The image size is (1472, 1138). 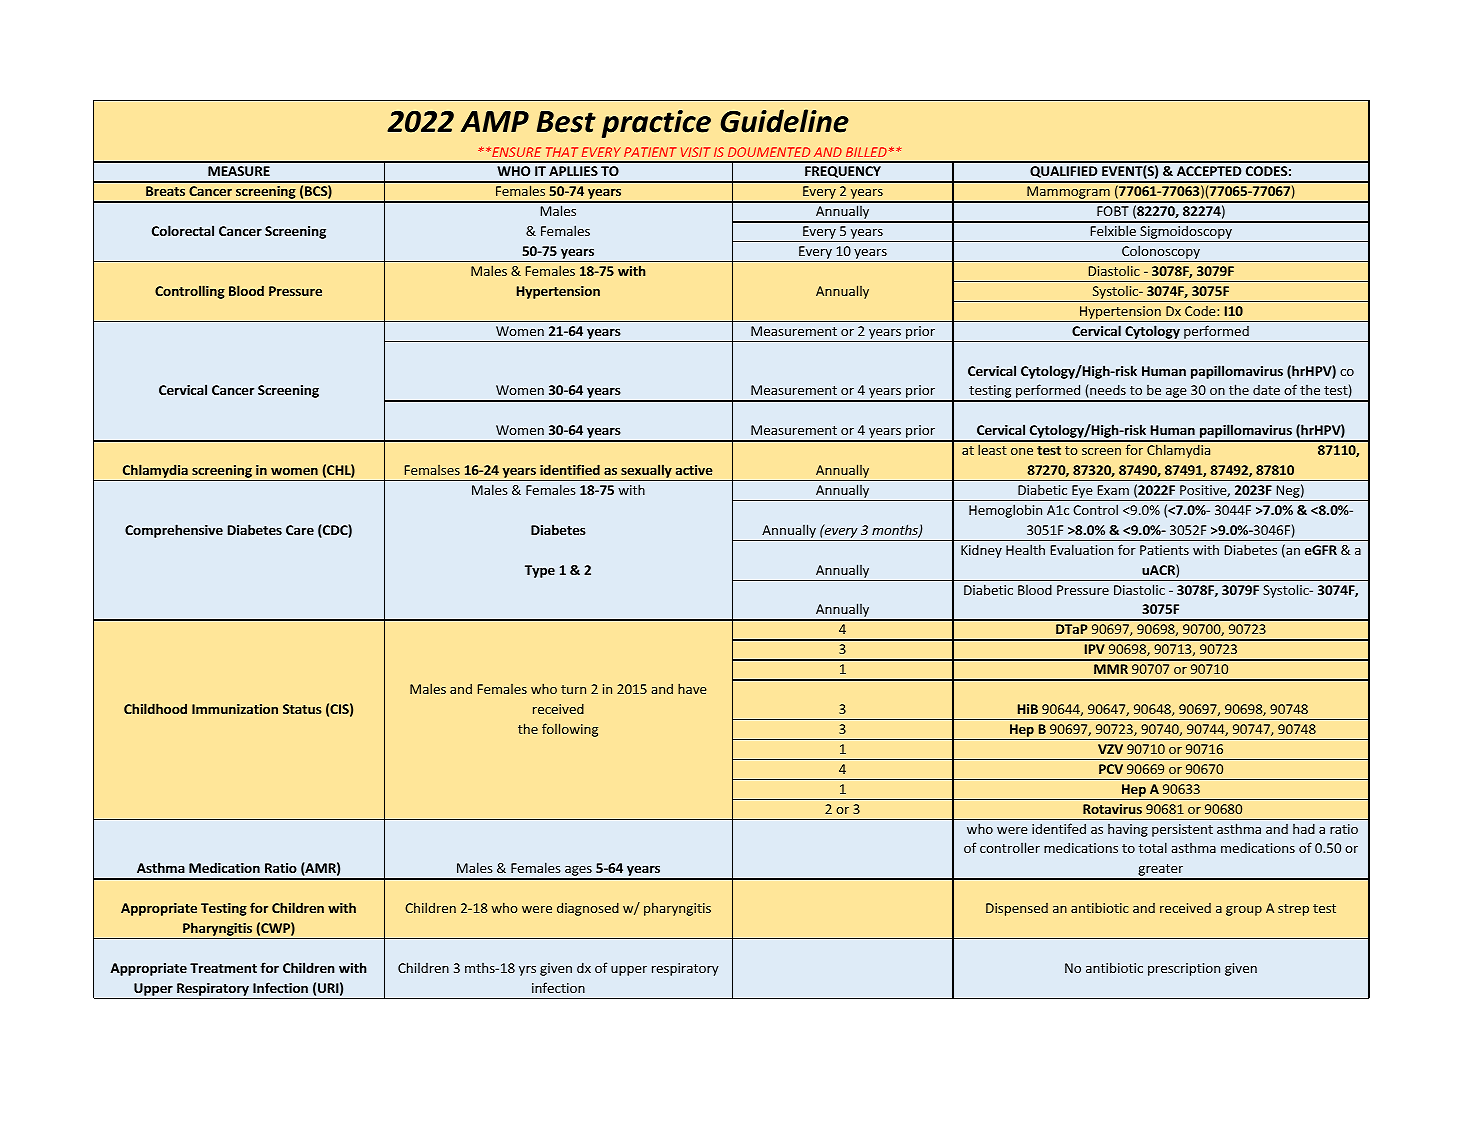 What do you see at coordinates (495, 121) in the document?
I see `AMP` at bounding box center [495, 121].
